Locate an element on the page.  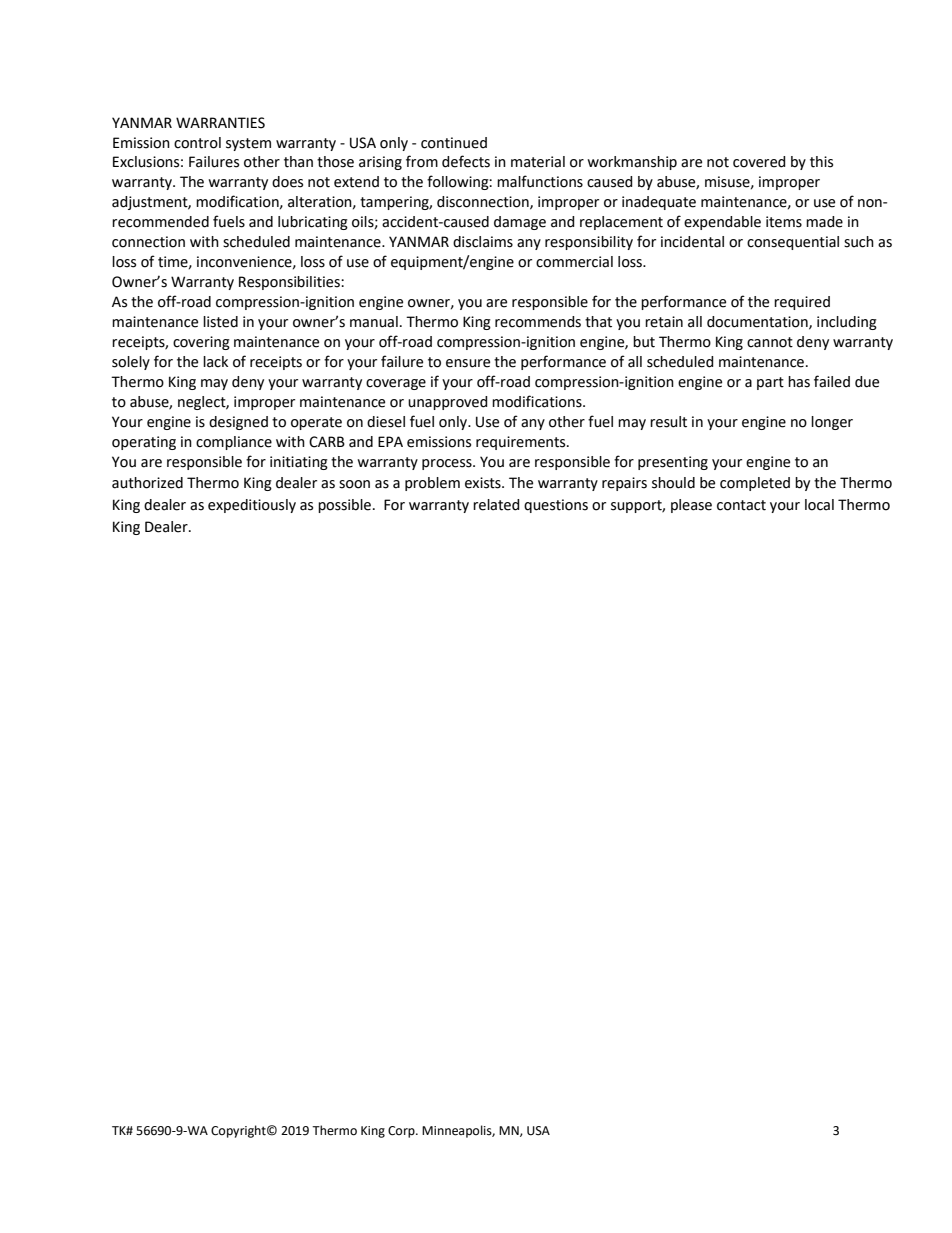
questions is located at coordinates (556, 506).
